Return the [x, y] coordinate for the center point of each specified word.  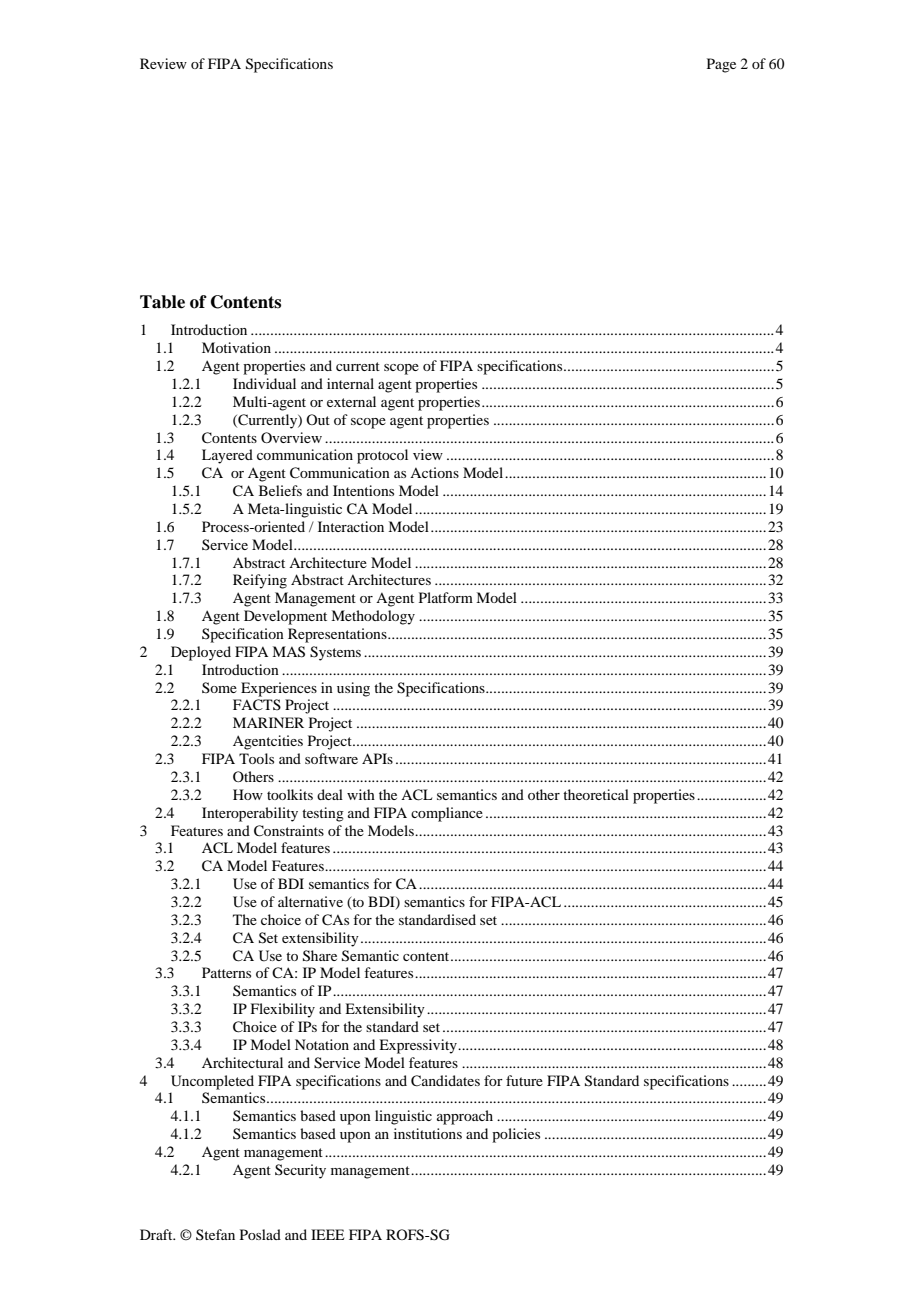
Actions [434, 472]
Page [721, 65]
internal [350, 383]
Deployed [201, 653]
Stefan [215, 1234]
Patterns [226, 972]
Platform [446, 597]
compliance [447, 814]
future [524, 1080]
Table [162, 302]
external [351, 401]
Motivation [236, 347]
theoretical [596, 794]
